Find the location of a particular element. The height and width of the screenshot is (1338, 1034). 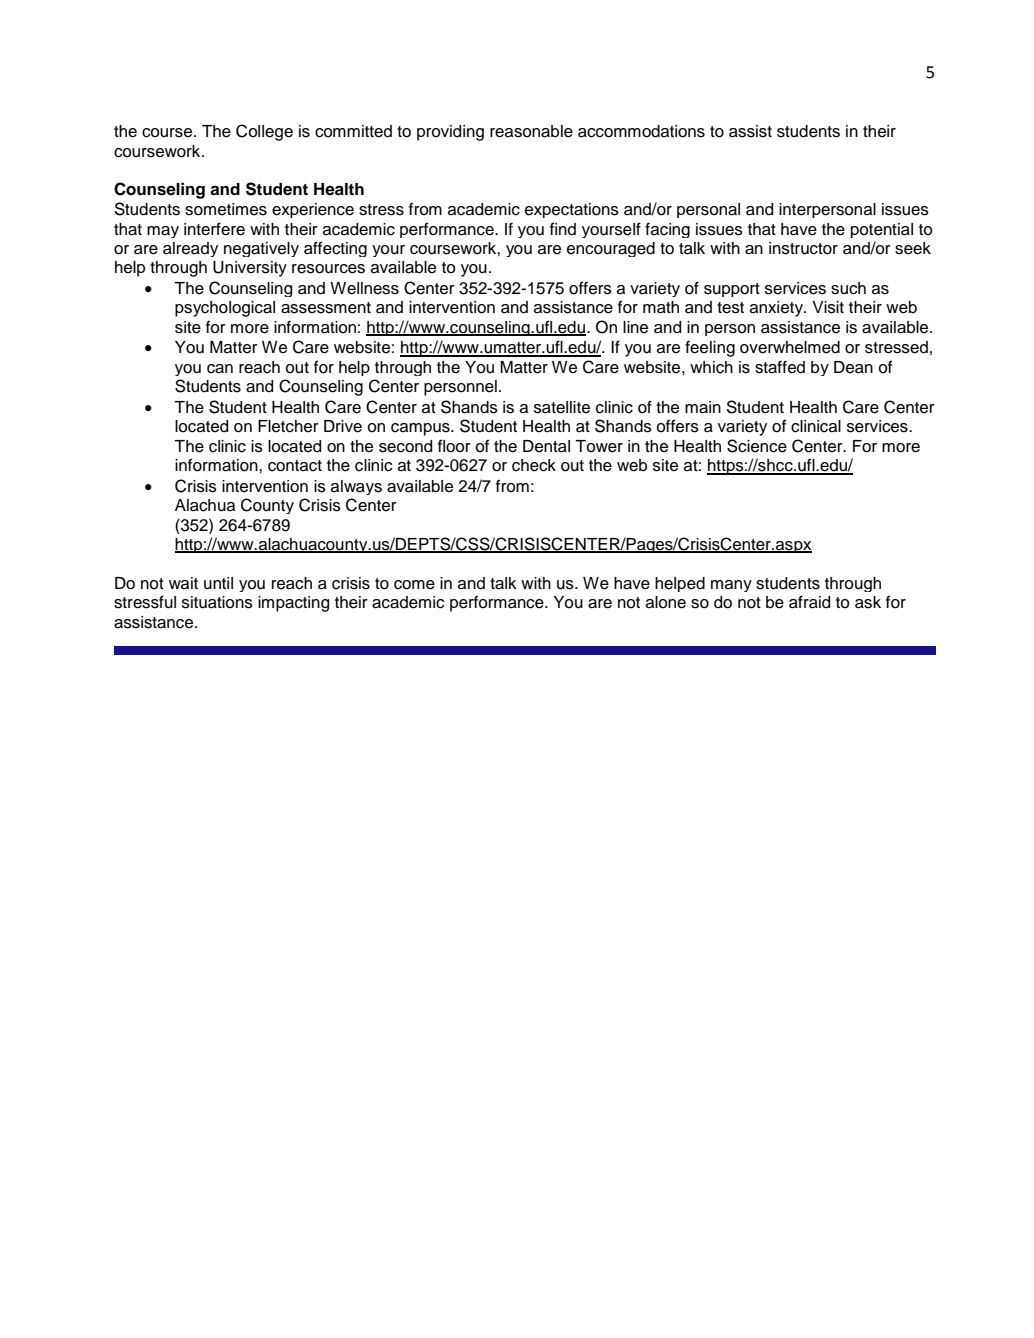

negatively is located at coordinates (261, 249).
